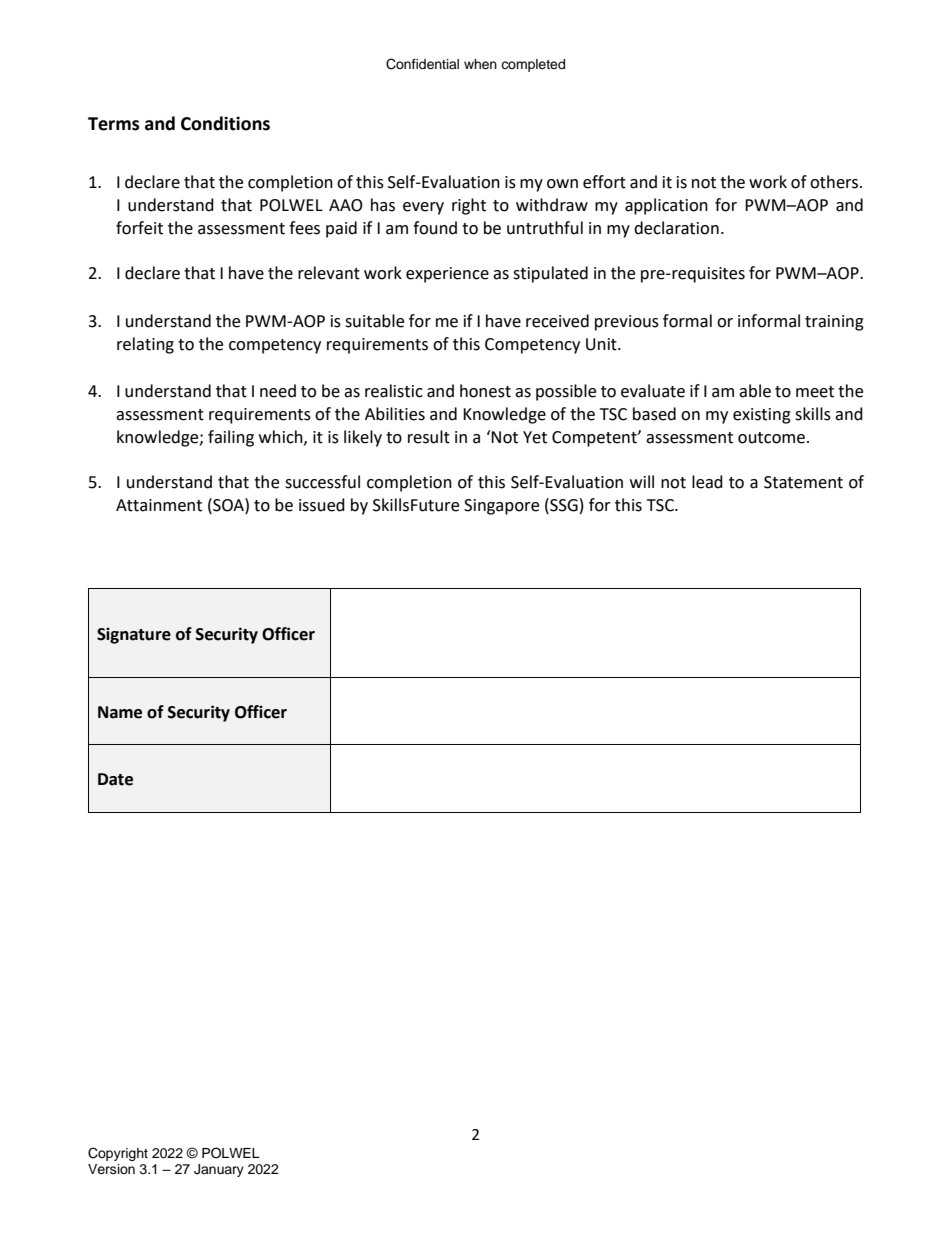  What do you see at coordinates (120, 712) in the document?
I see `Name` at bounding box center [120, 712].
